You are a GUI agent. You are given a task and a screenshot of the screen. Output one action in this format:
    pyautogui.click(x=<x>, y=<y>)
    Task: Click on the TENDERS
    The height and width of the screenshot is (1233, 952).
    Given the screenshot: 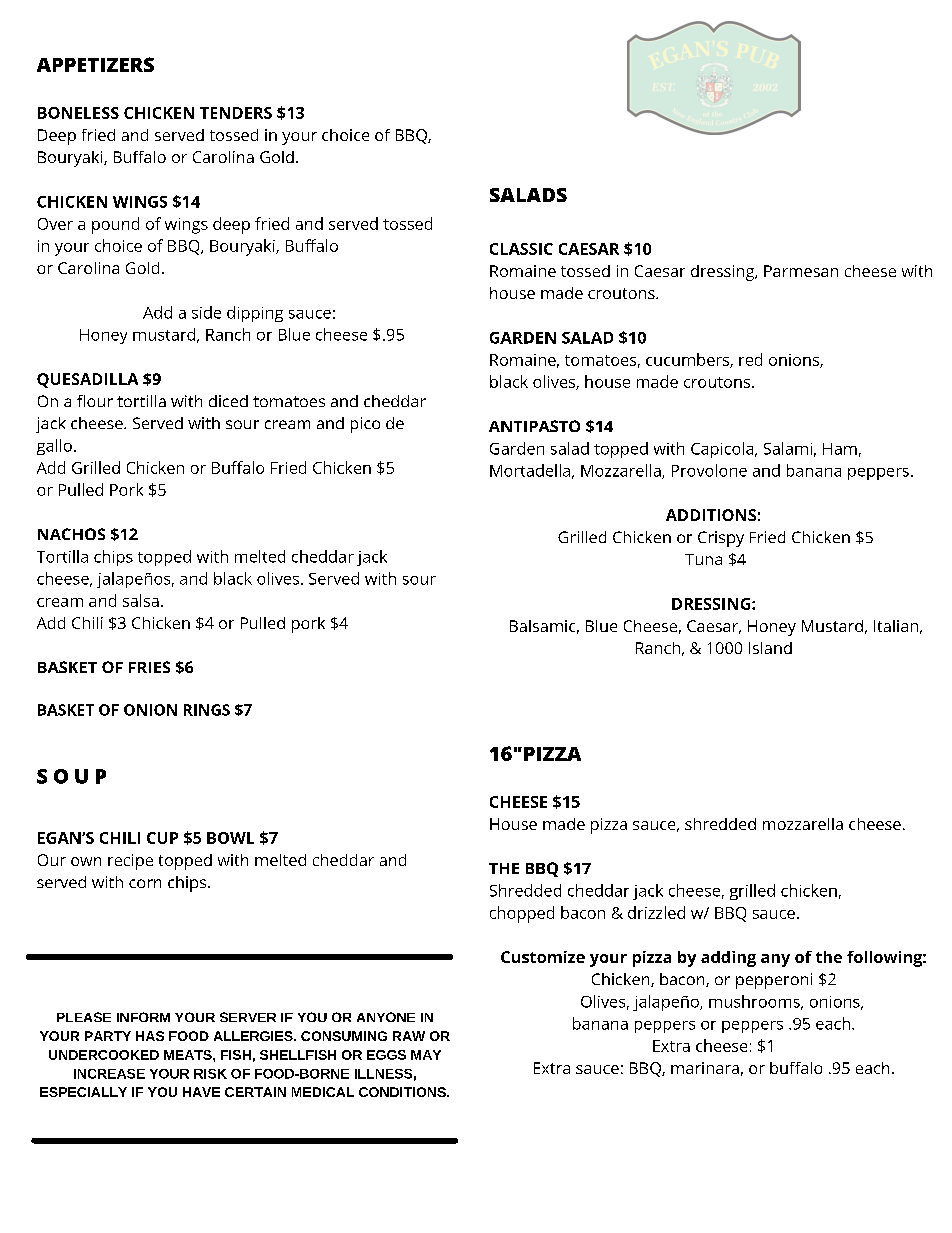 What is the action you would take?
    pyautogui.click(x=236, y=113)
